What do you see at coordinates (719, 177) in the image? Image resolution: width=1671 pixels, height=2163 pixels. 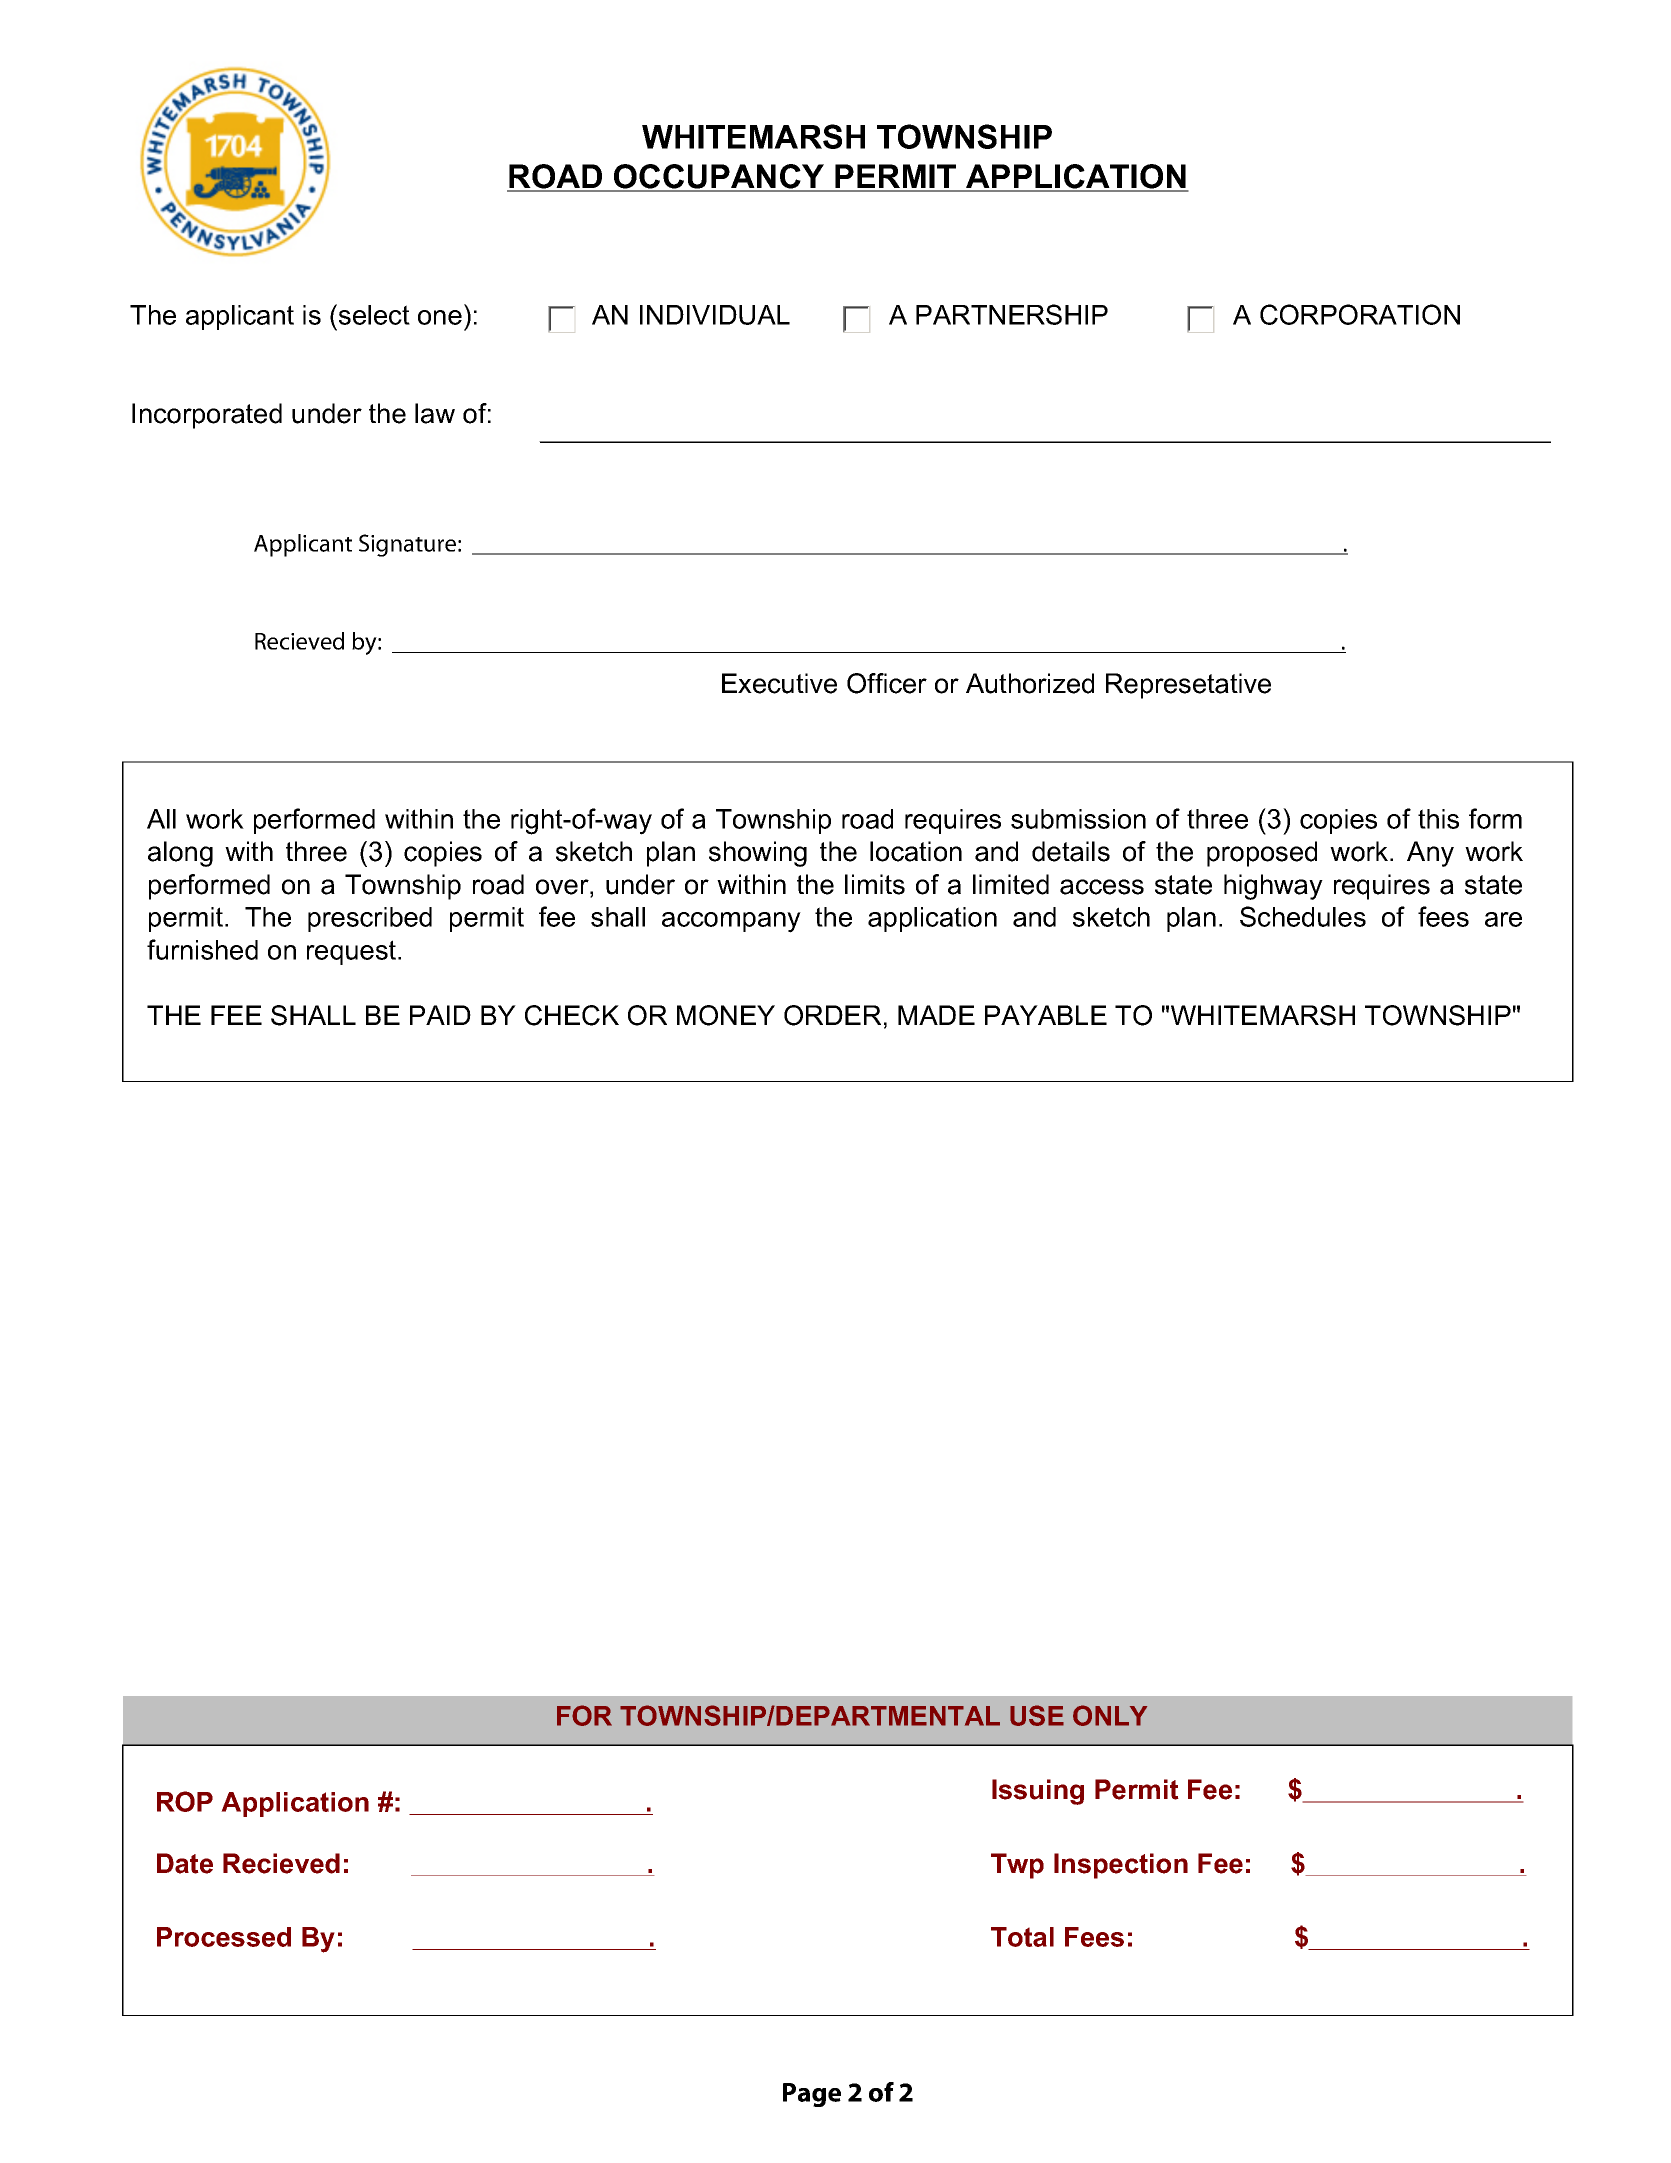 I see `OCCUPANCY` at bounding box center [719, 177].
